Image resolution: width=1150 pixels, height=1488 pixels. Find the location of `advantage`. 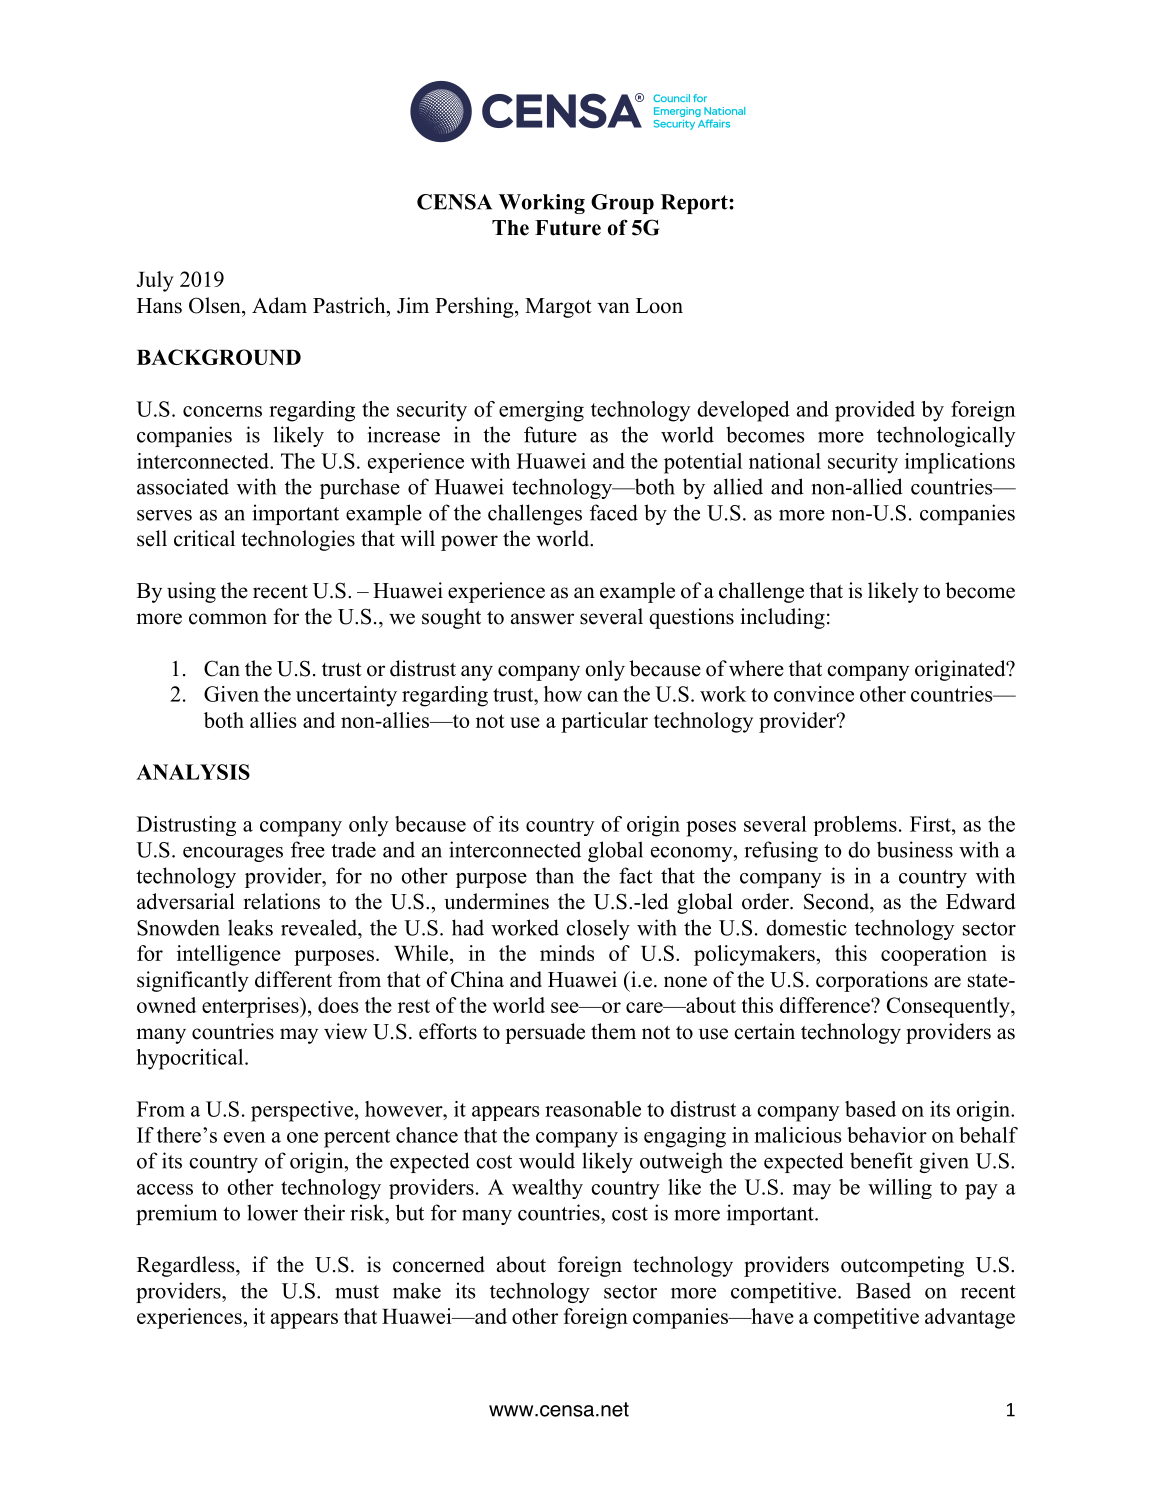

advantage is located at coordinates (970, 1318).
